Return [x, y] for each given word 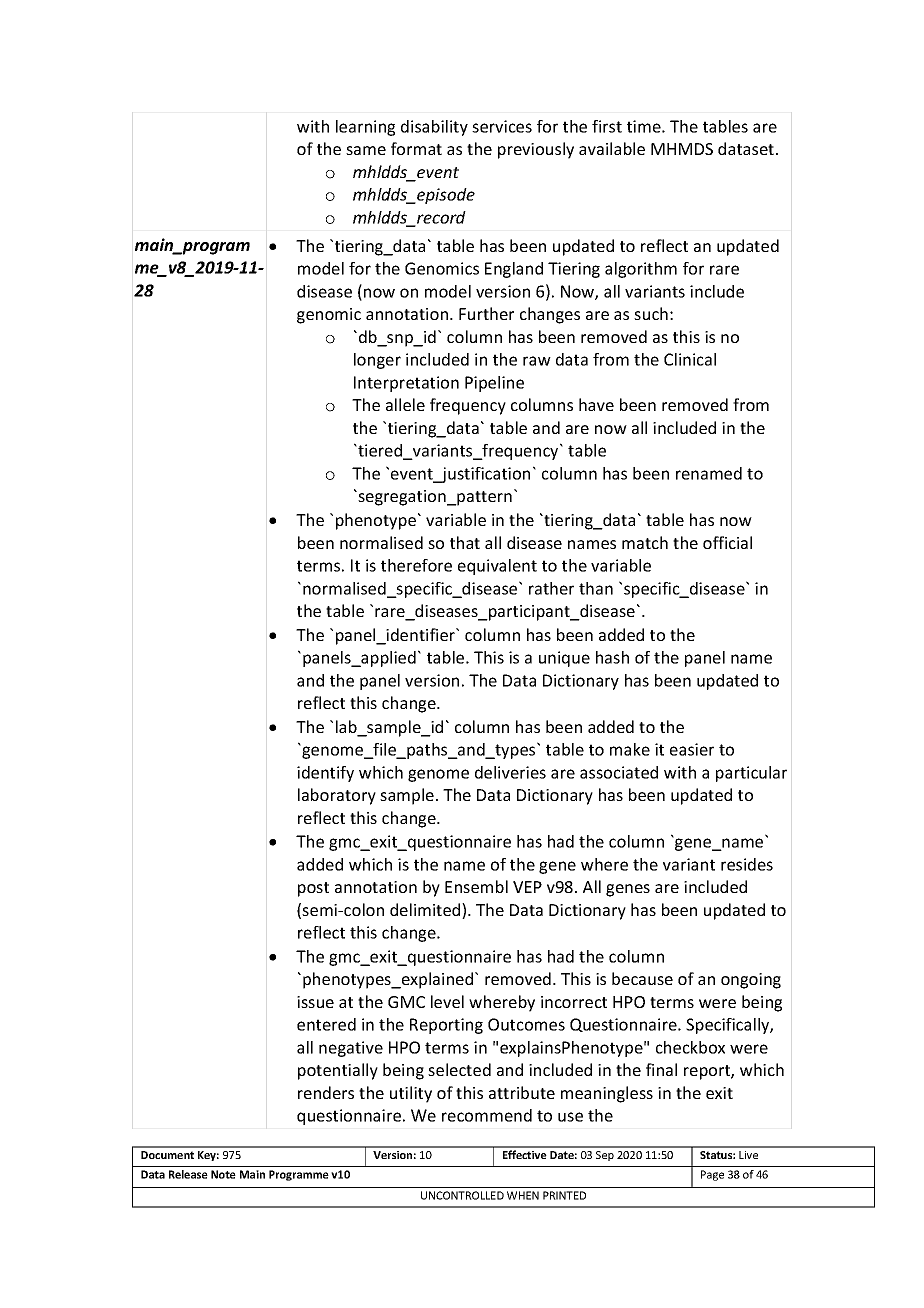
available [612, 148]
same [366, 150]
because [642, 978]
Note [223, 1174]
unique [564, 659]
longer [377, 361]
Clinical [690, 359]
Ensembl [476, 886]
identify [325, 774]
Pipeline [494, 384]
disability [434, 128]
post [313, 889]
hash [612, 657]
